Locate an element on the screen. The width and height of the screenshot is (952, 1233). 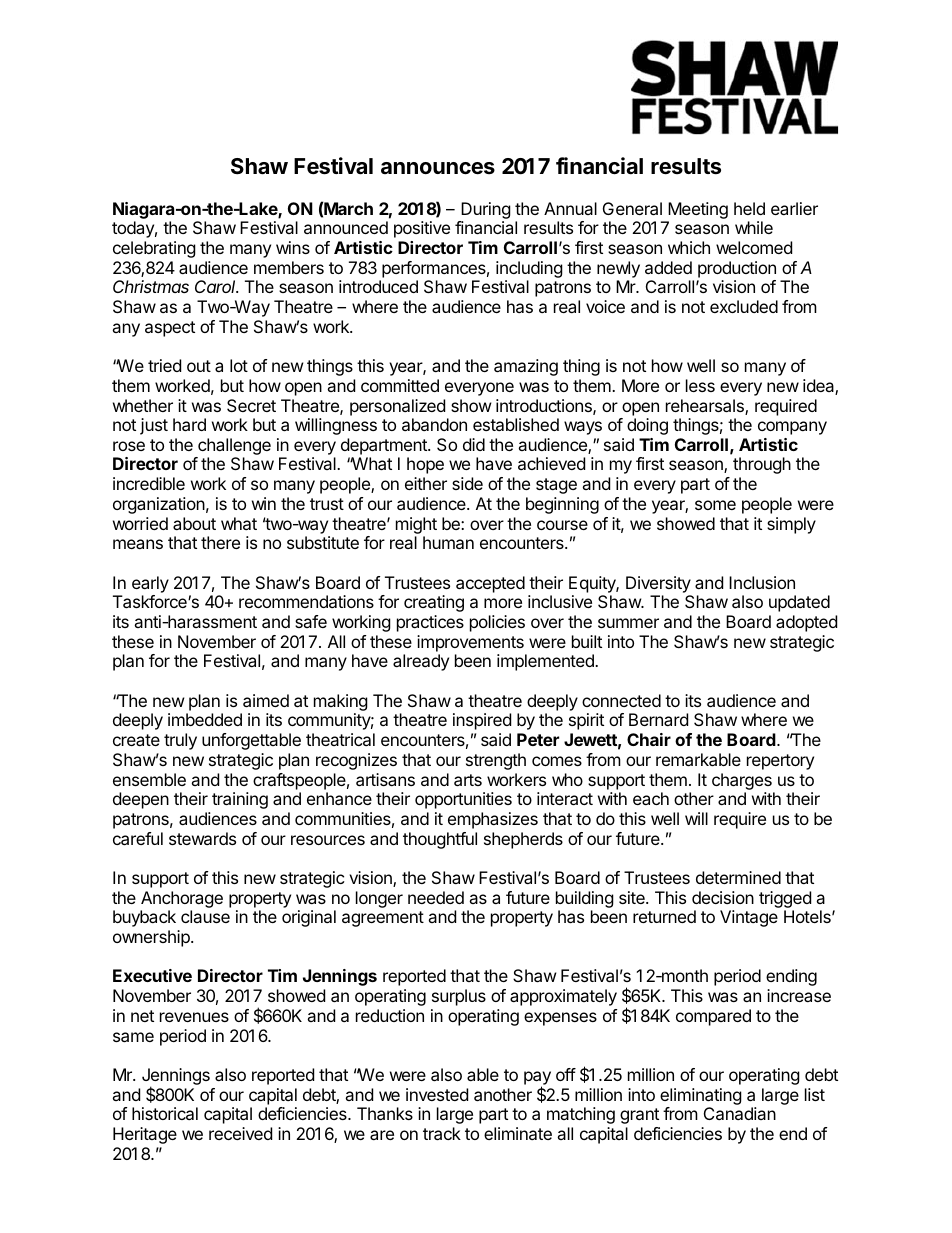
Anchorage is located at coordinates (182, 899).
